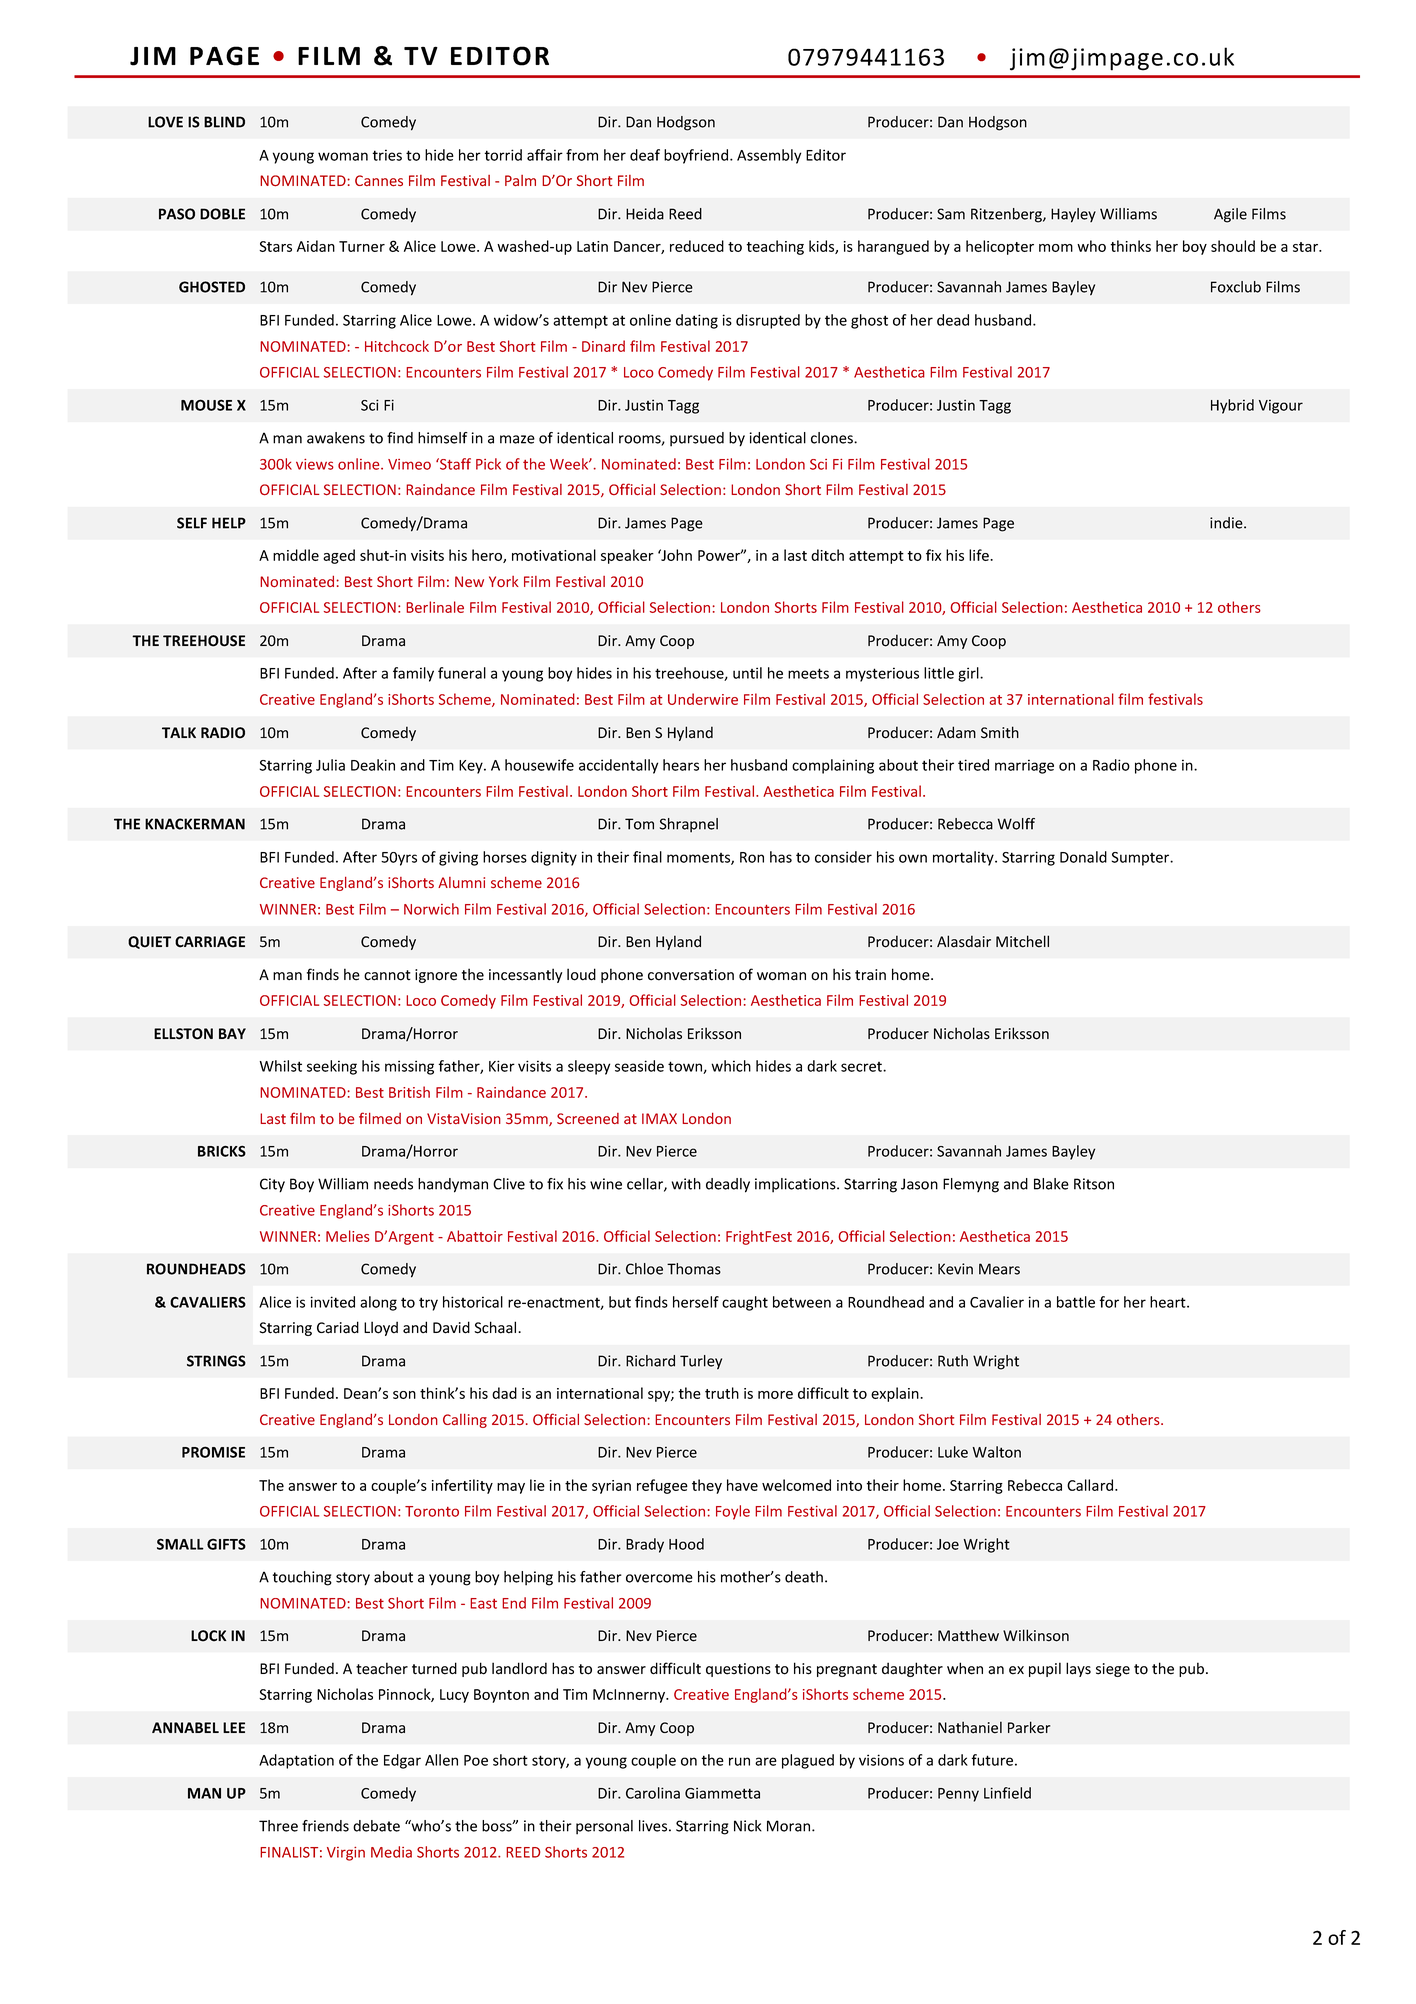  I want to click on Hayley, so click(1073, 215).
